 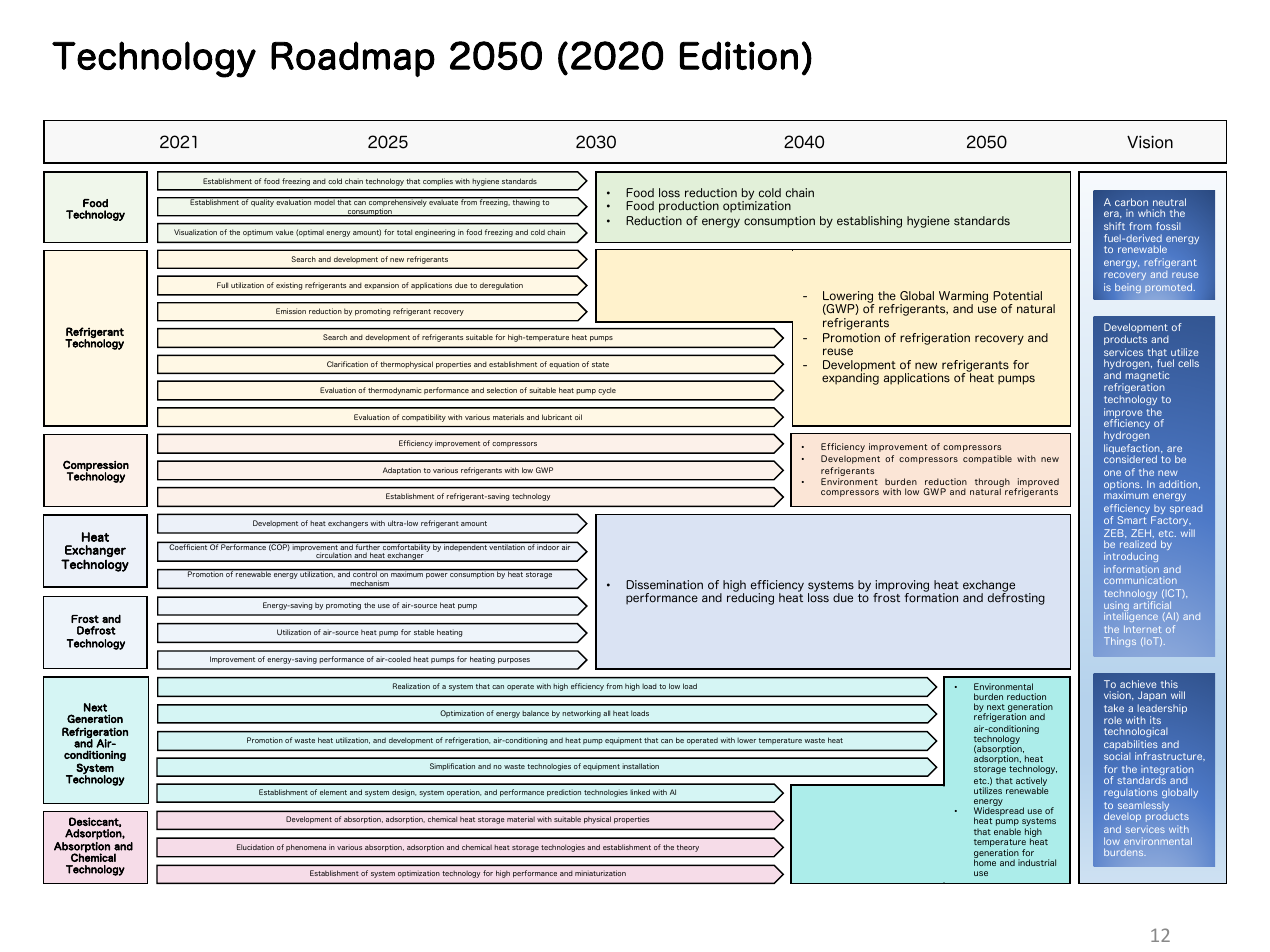 What do you see at coordinates (578, 417) in the screenshot?
I see `oil` at bounding box center [578, 417].
